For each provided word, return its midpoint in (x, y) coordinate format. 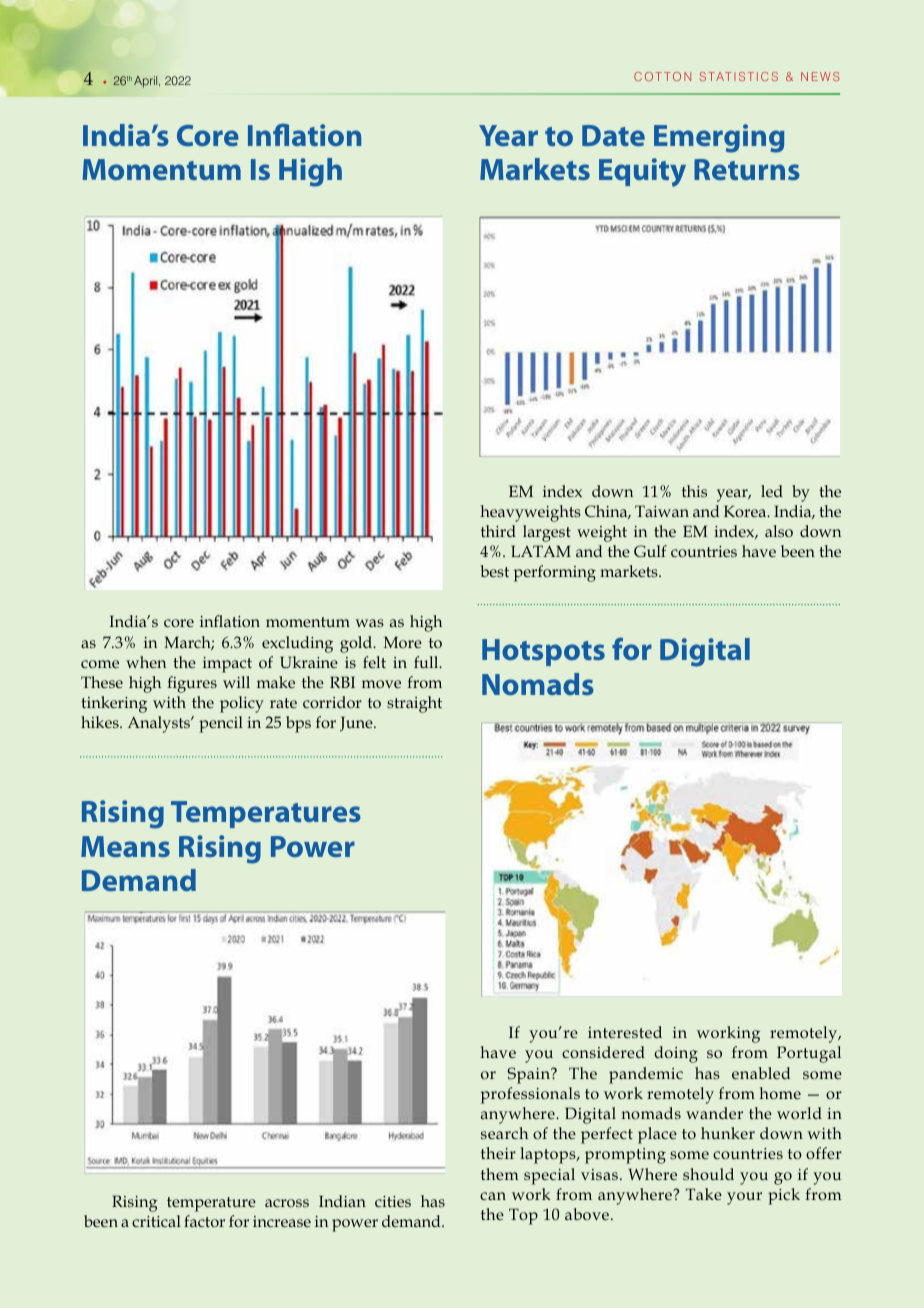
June (357, 723)
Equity (642, 172)
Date (613, 135)
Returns (747, 169)
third (498, 531)
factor (204, 1221)
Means (125, 846)
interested (625, 1032)
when (146, 662)
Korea (746, 511)
